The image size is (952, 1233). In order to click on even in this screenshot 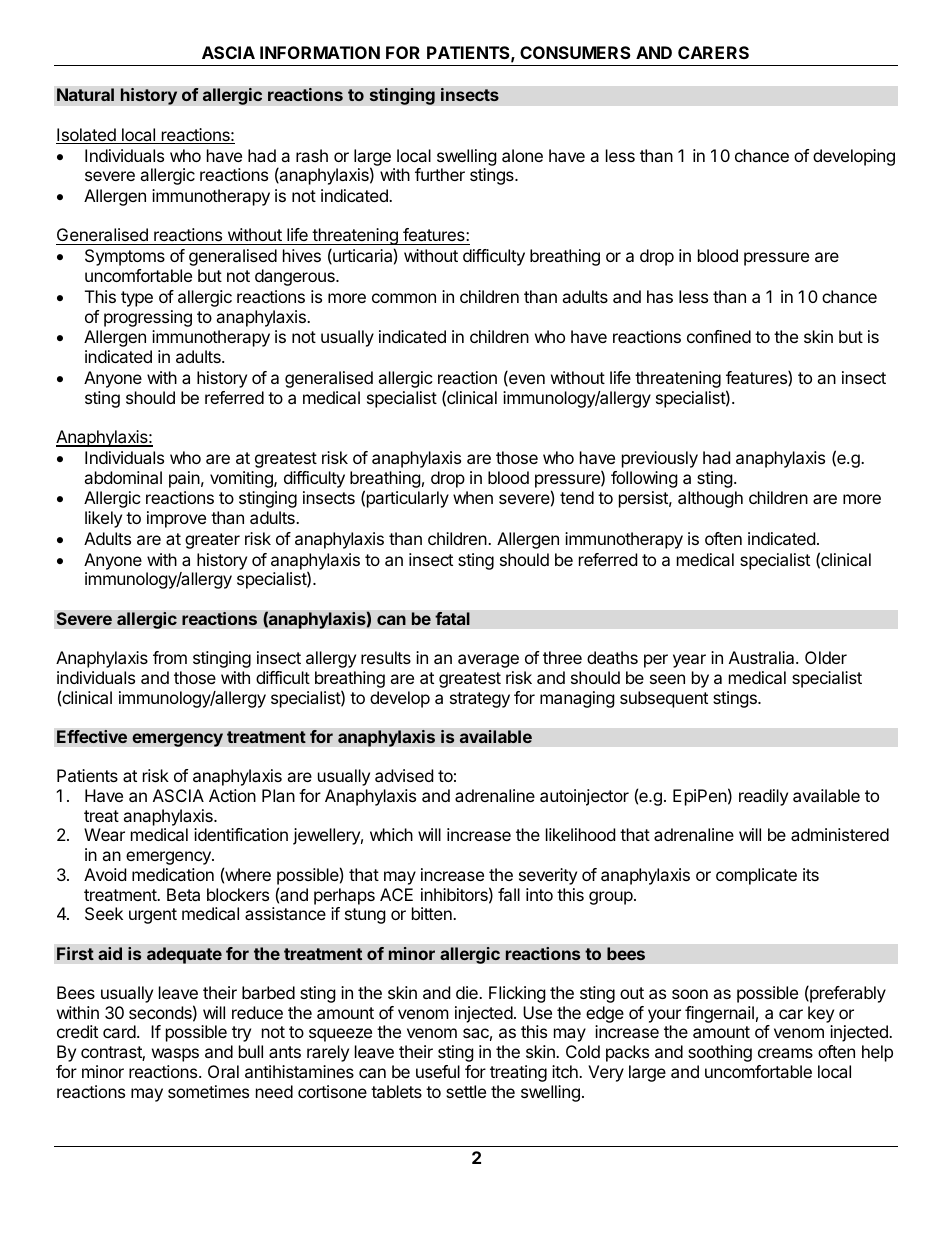, I will do `click(526, 380)`.
